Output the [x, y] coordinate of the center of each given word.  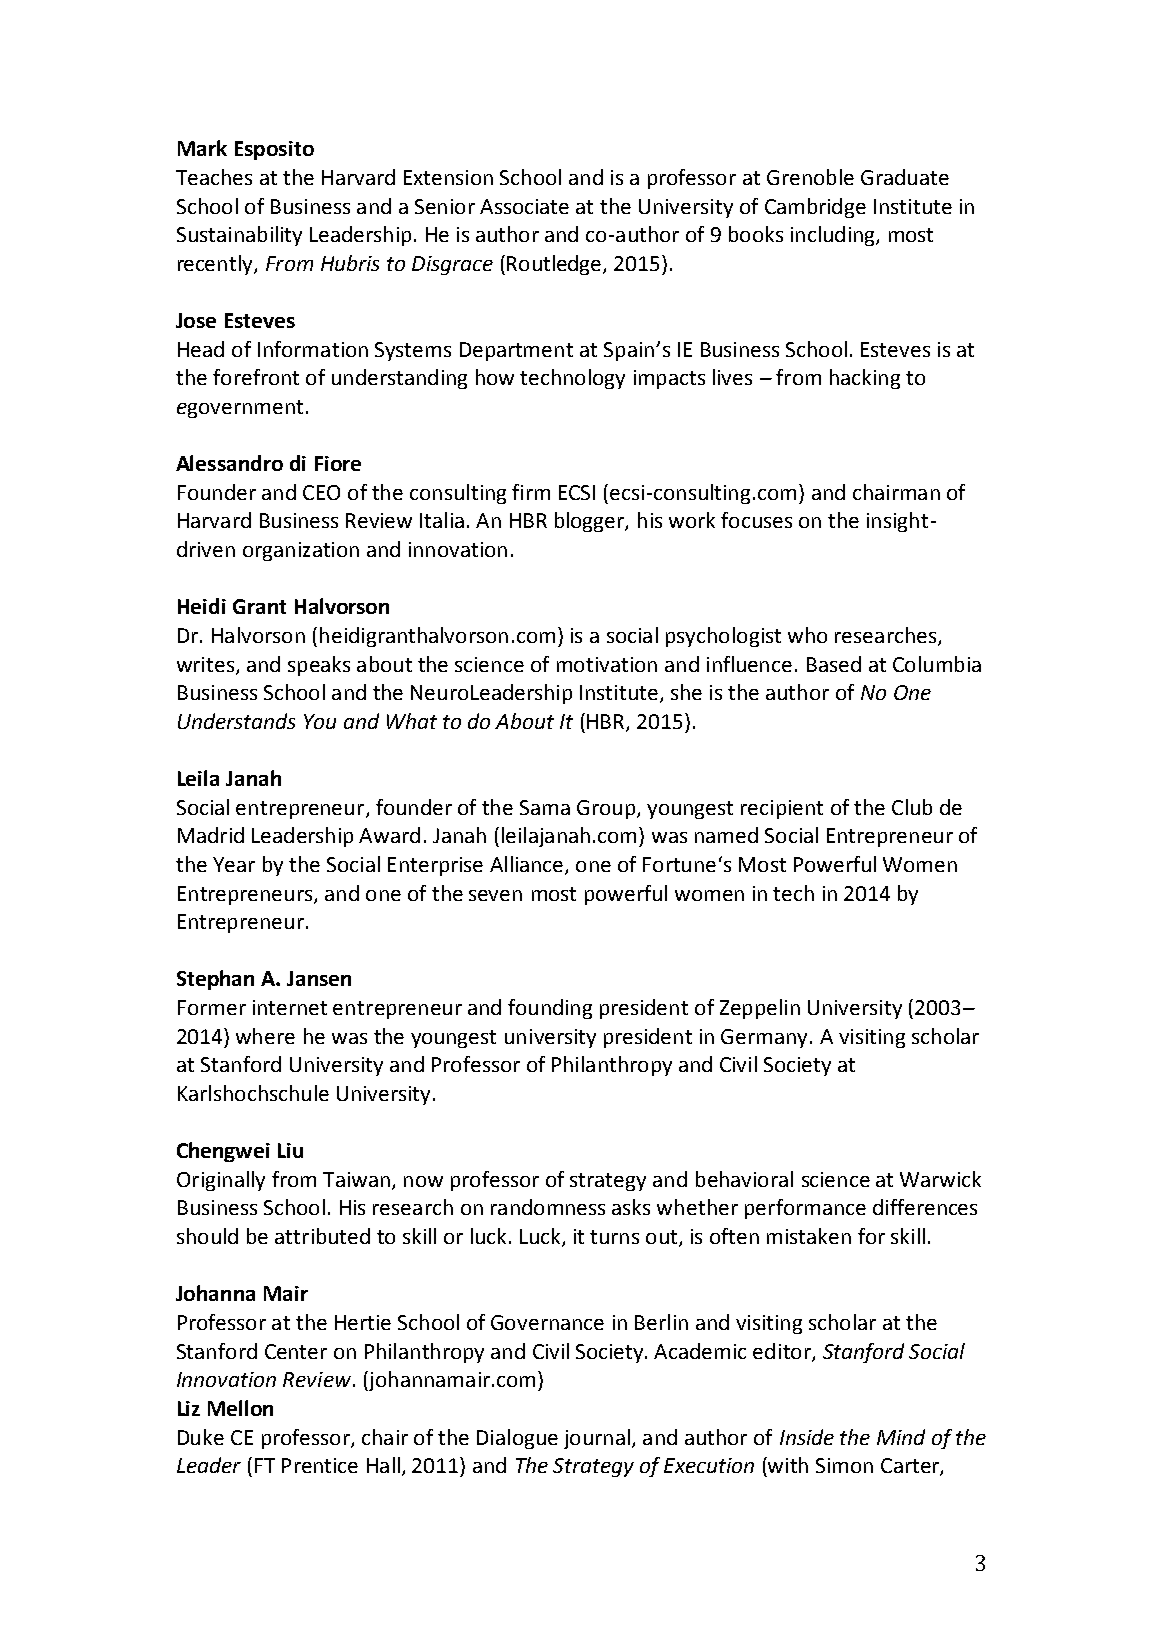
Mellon [240, 1408]
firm [531, 492]
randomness [548, 1207]
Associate [524, 206]
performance [805, 1209]
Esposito [274, 150]
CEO [321, 492]
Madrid [211, 835]
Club [912, 807]
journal [597, 1439]
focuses [756, 520]
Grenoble [810, 177]
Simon [844, 1465]
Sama [545, 807]
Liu [290, 1150]
